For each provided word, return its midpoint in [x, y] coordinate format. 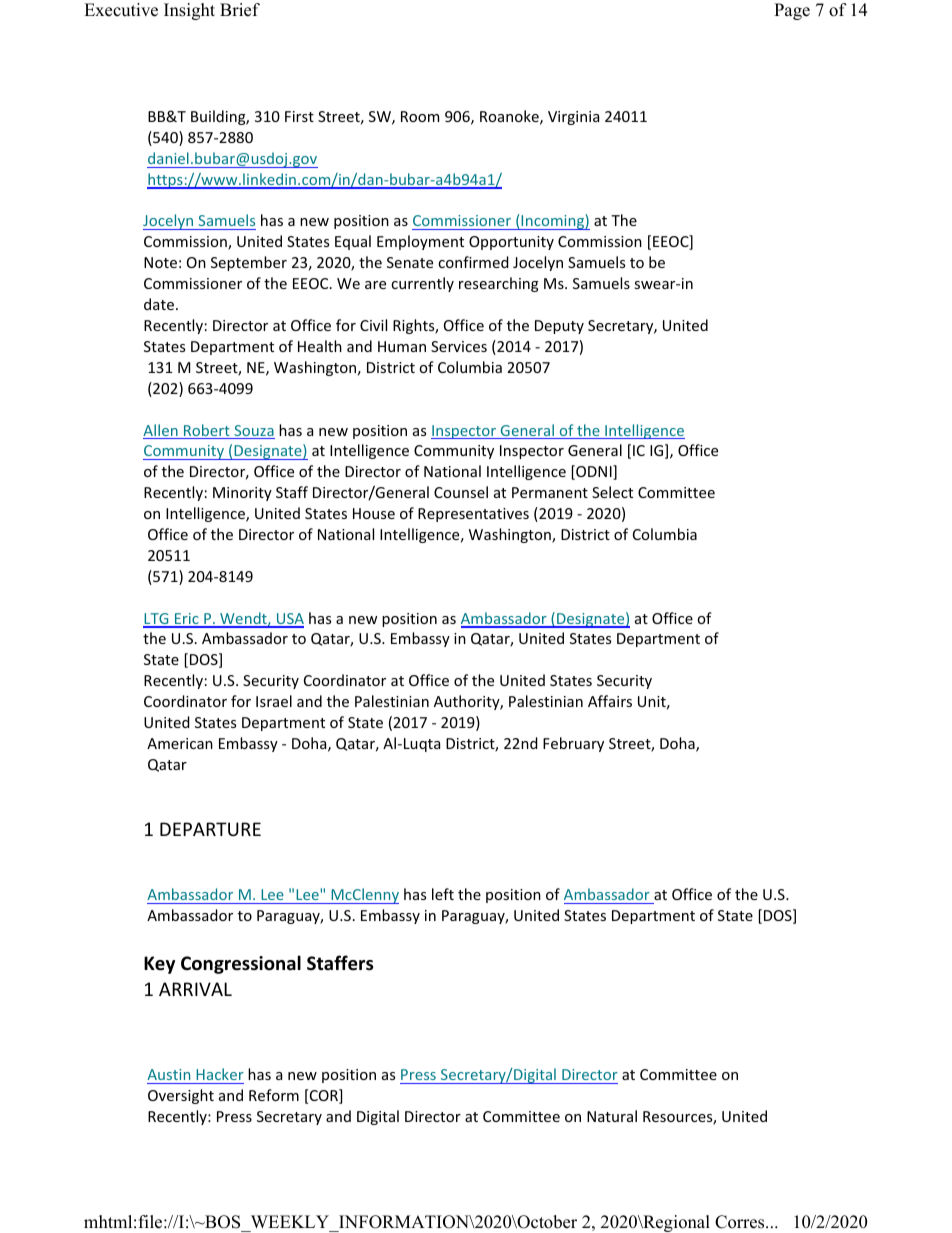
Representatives [473, 515]
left [443, 894]
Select [612, 492]
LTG [157, 620]
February [573, 744]
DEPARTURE [210, 829]
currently [422, 284]
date [160, 304]
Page [792, 11]
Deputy [559, 327]
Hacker [220, 1074]
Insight [189, 11]
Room [420, 116]
